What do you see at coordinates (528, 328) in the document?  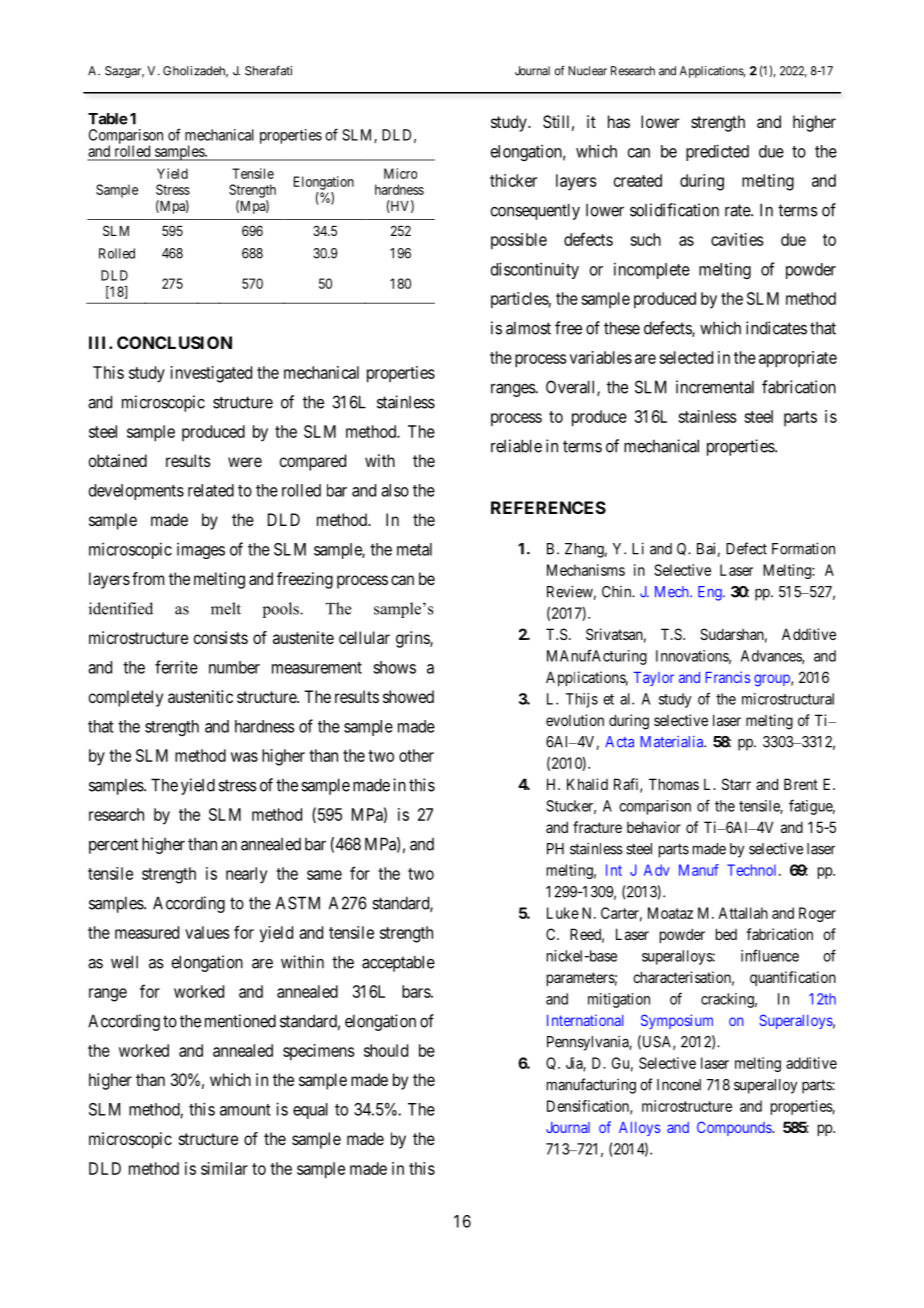 I see `almost` at bounding box center [528, 328].
